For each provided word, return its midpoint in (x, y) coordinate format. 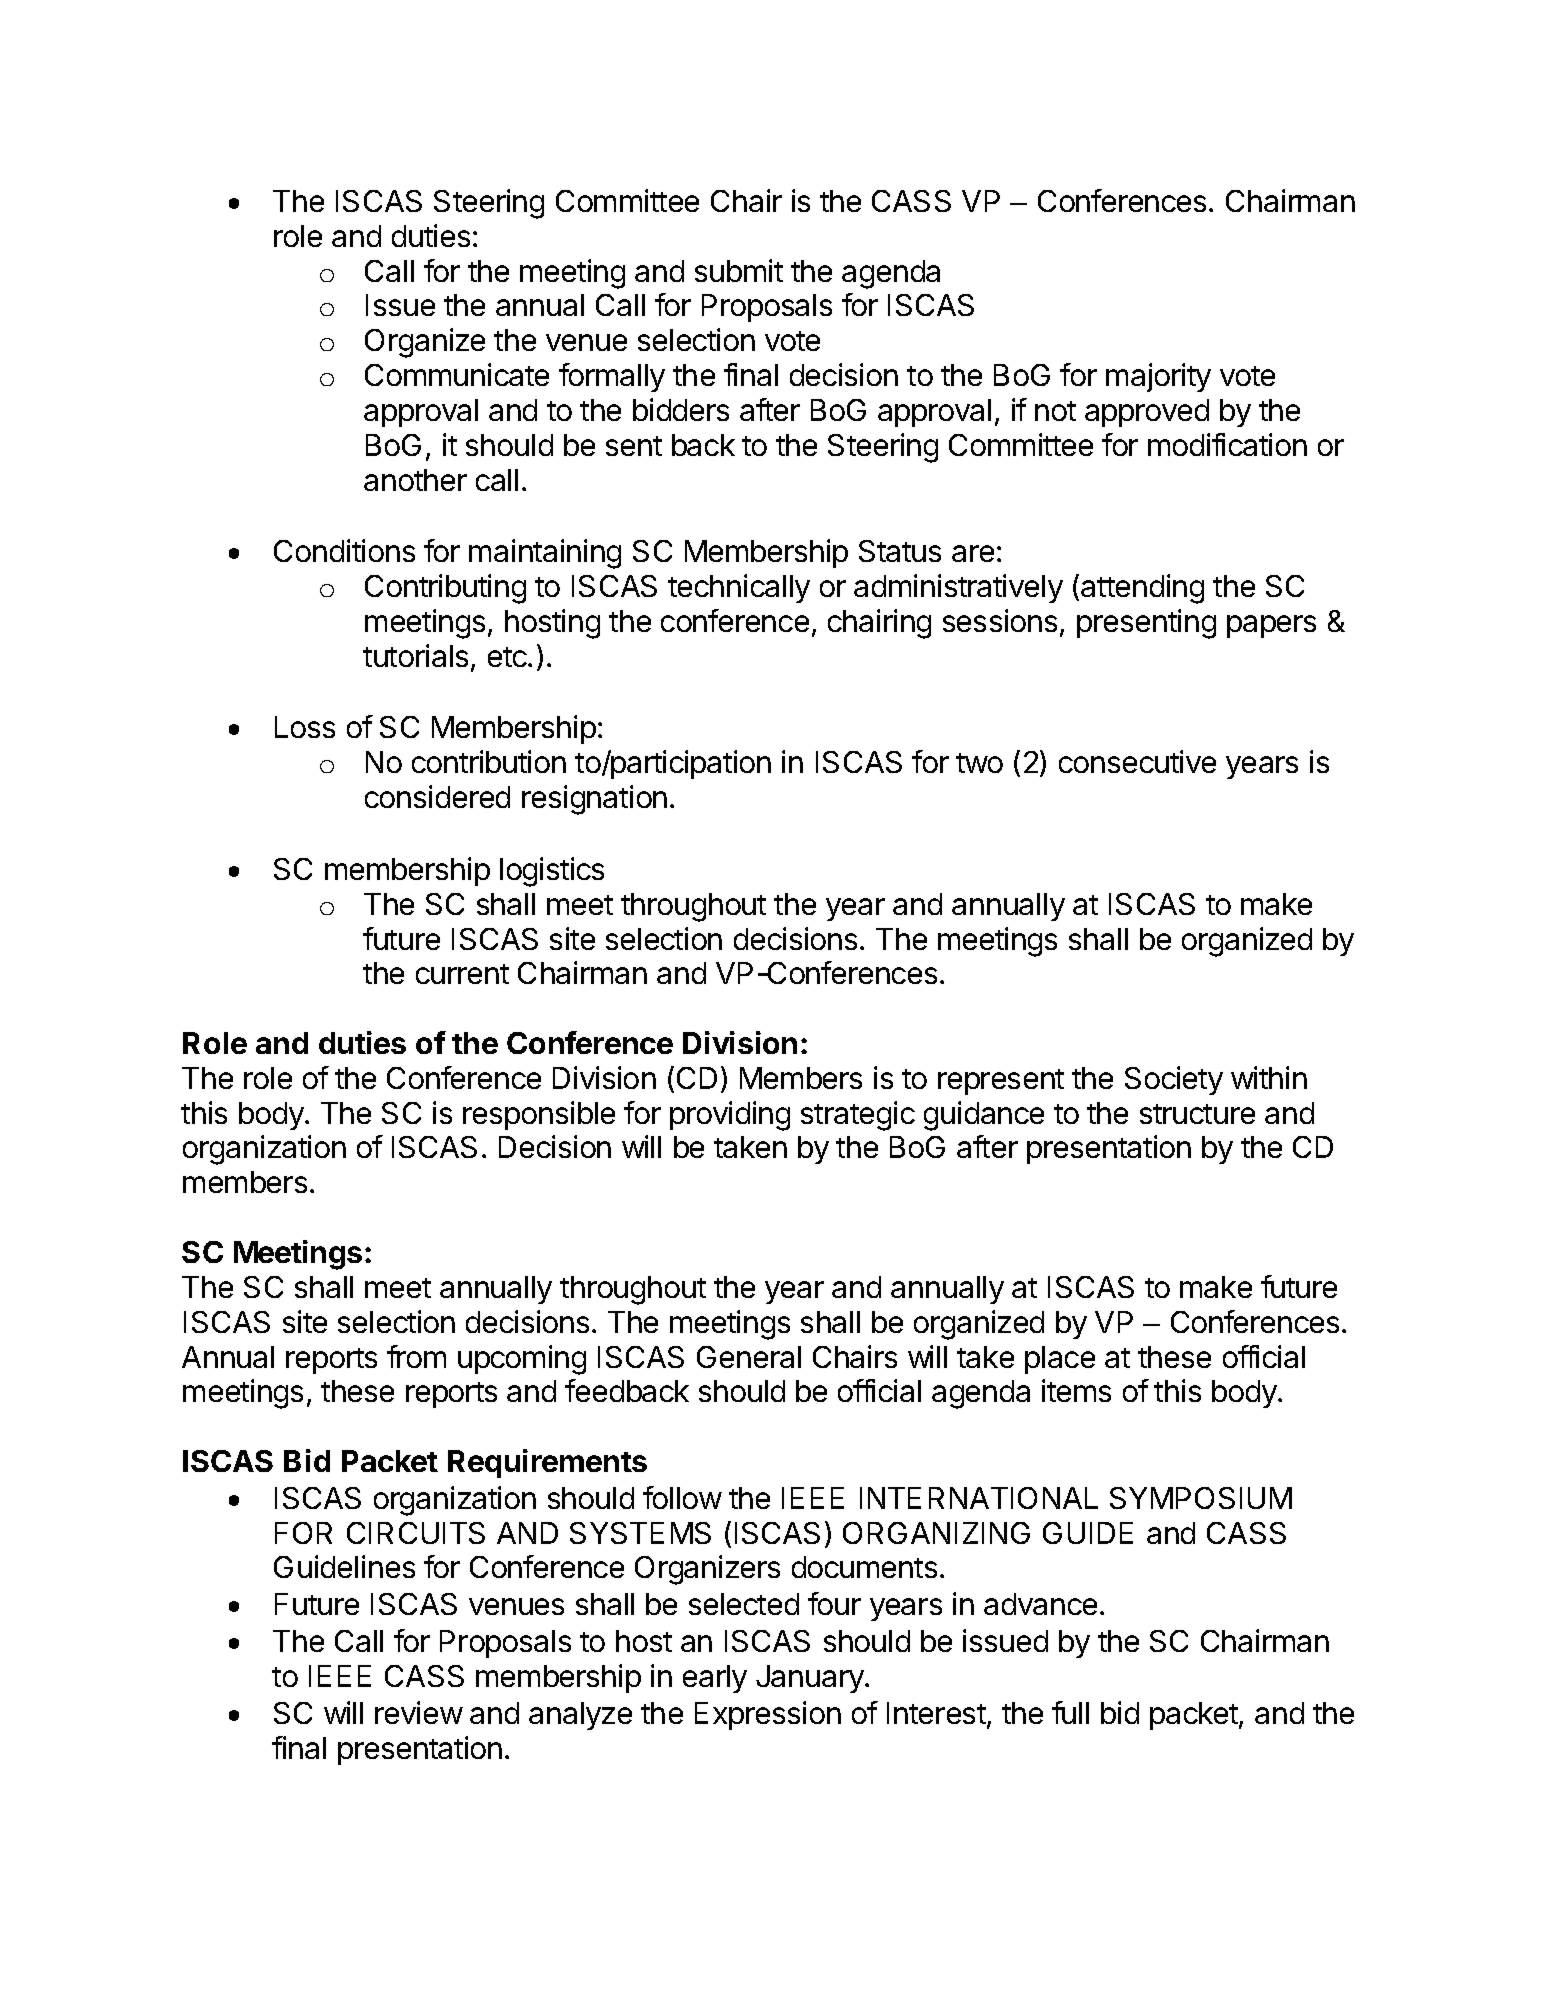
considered (437, 796)
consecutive (1137, 761)
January (811, 1679)
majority (1158, 377)
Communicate (457, 374)
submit (739, 270)
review (419, 1712)
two (979, 763)
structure (1197, 1114)
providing (730, 1116)
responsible (539, 1115)
